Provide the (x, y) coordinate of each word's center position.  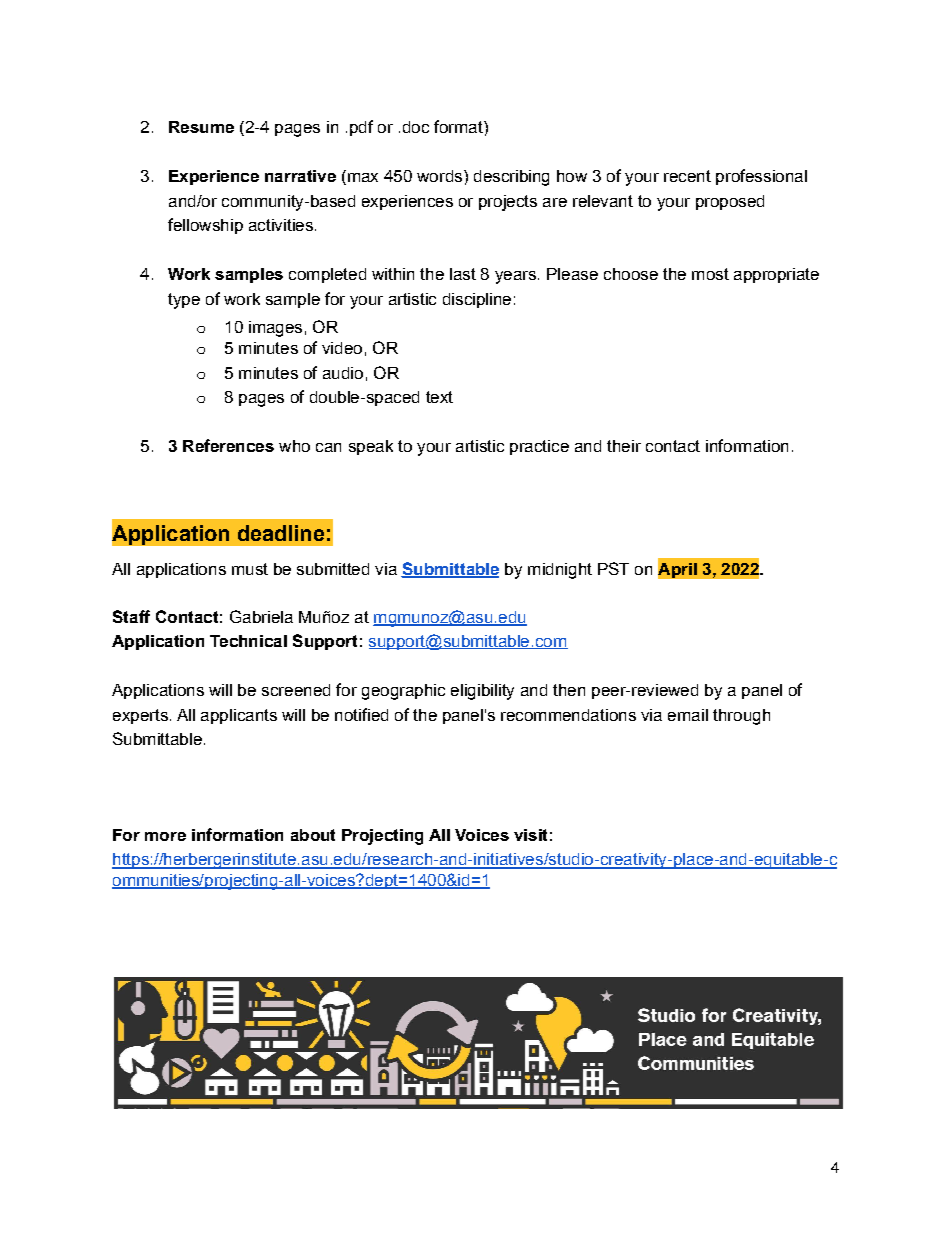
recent (687, 176)
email (688, 715)
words (439, 176)
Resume (201, 127)
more (165, 836)
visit (530, 835)
